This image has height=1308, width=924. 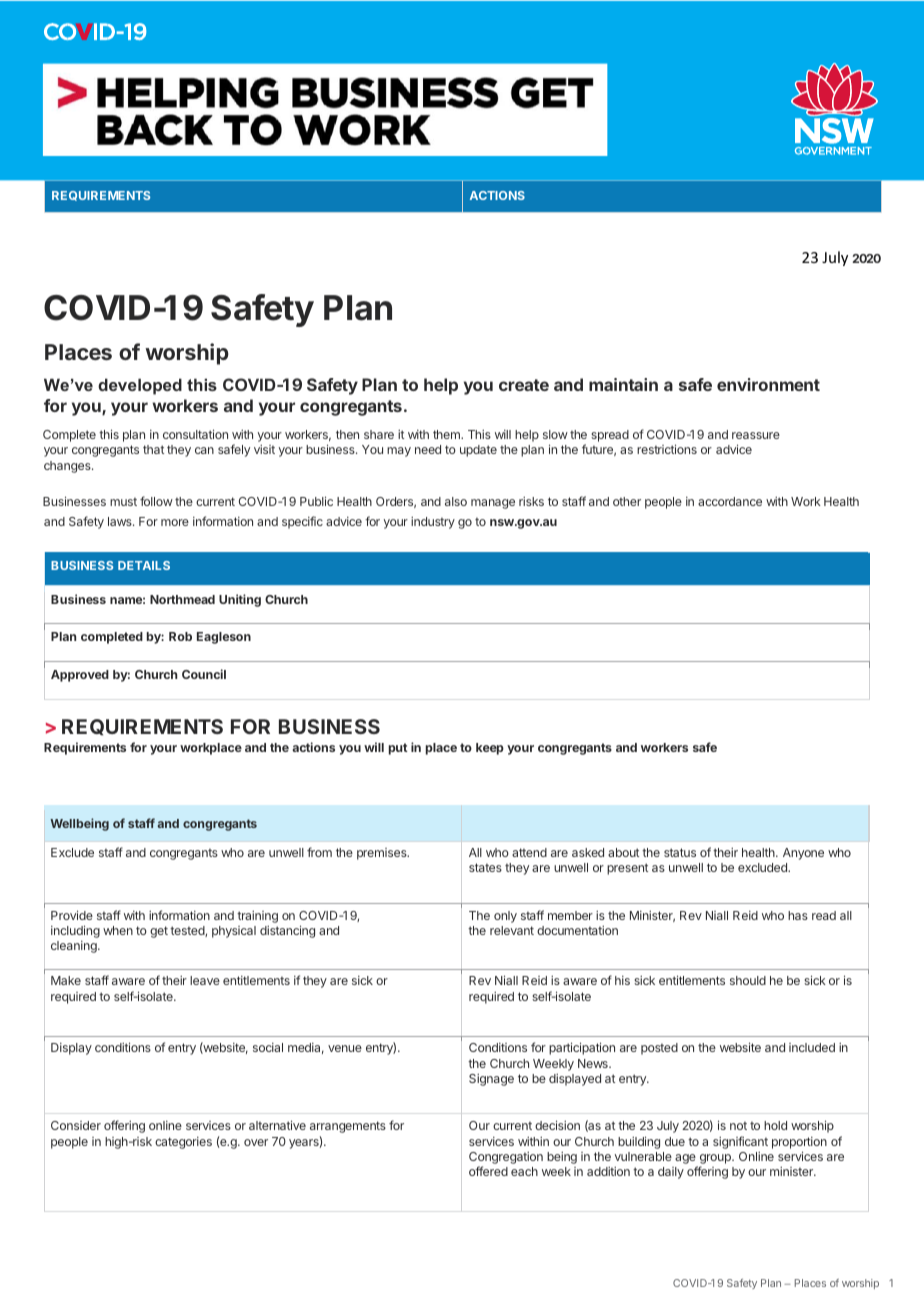 What do you see at coordinates (433, 523) in the image?
I see `industry` at bounding box center [433, 523].
